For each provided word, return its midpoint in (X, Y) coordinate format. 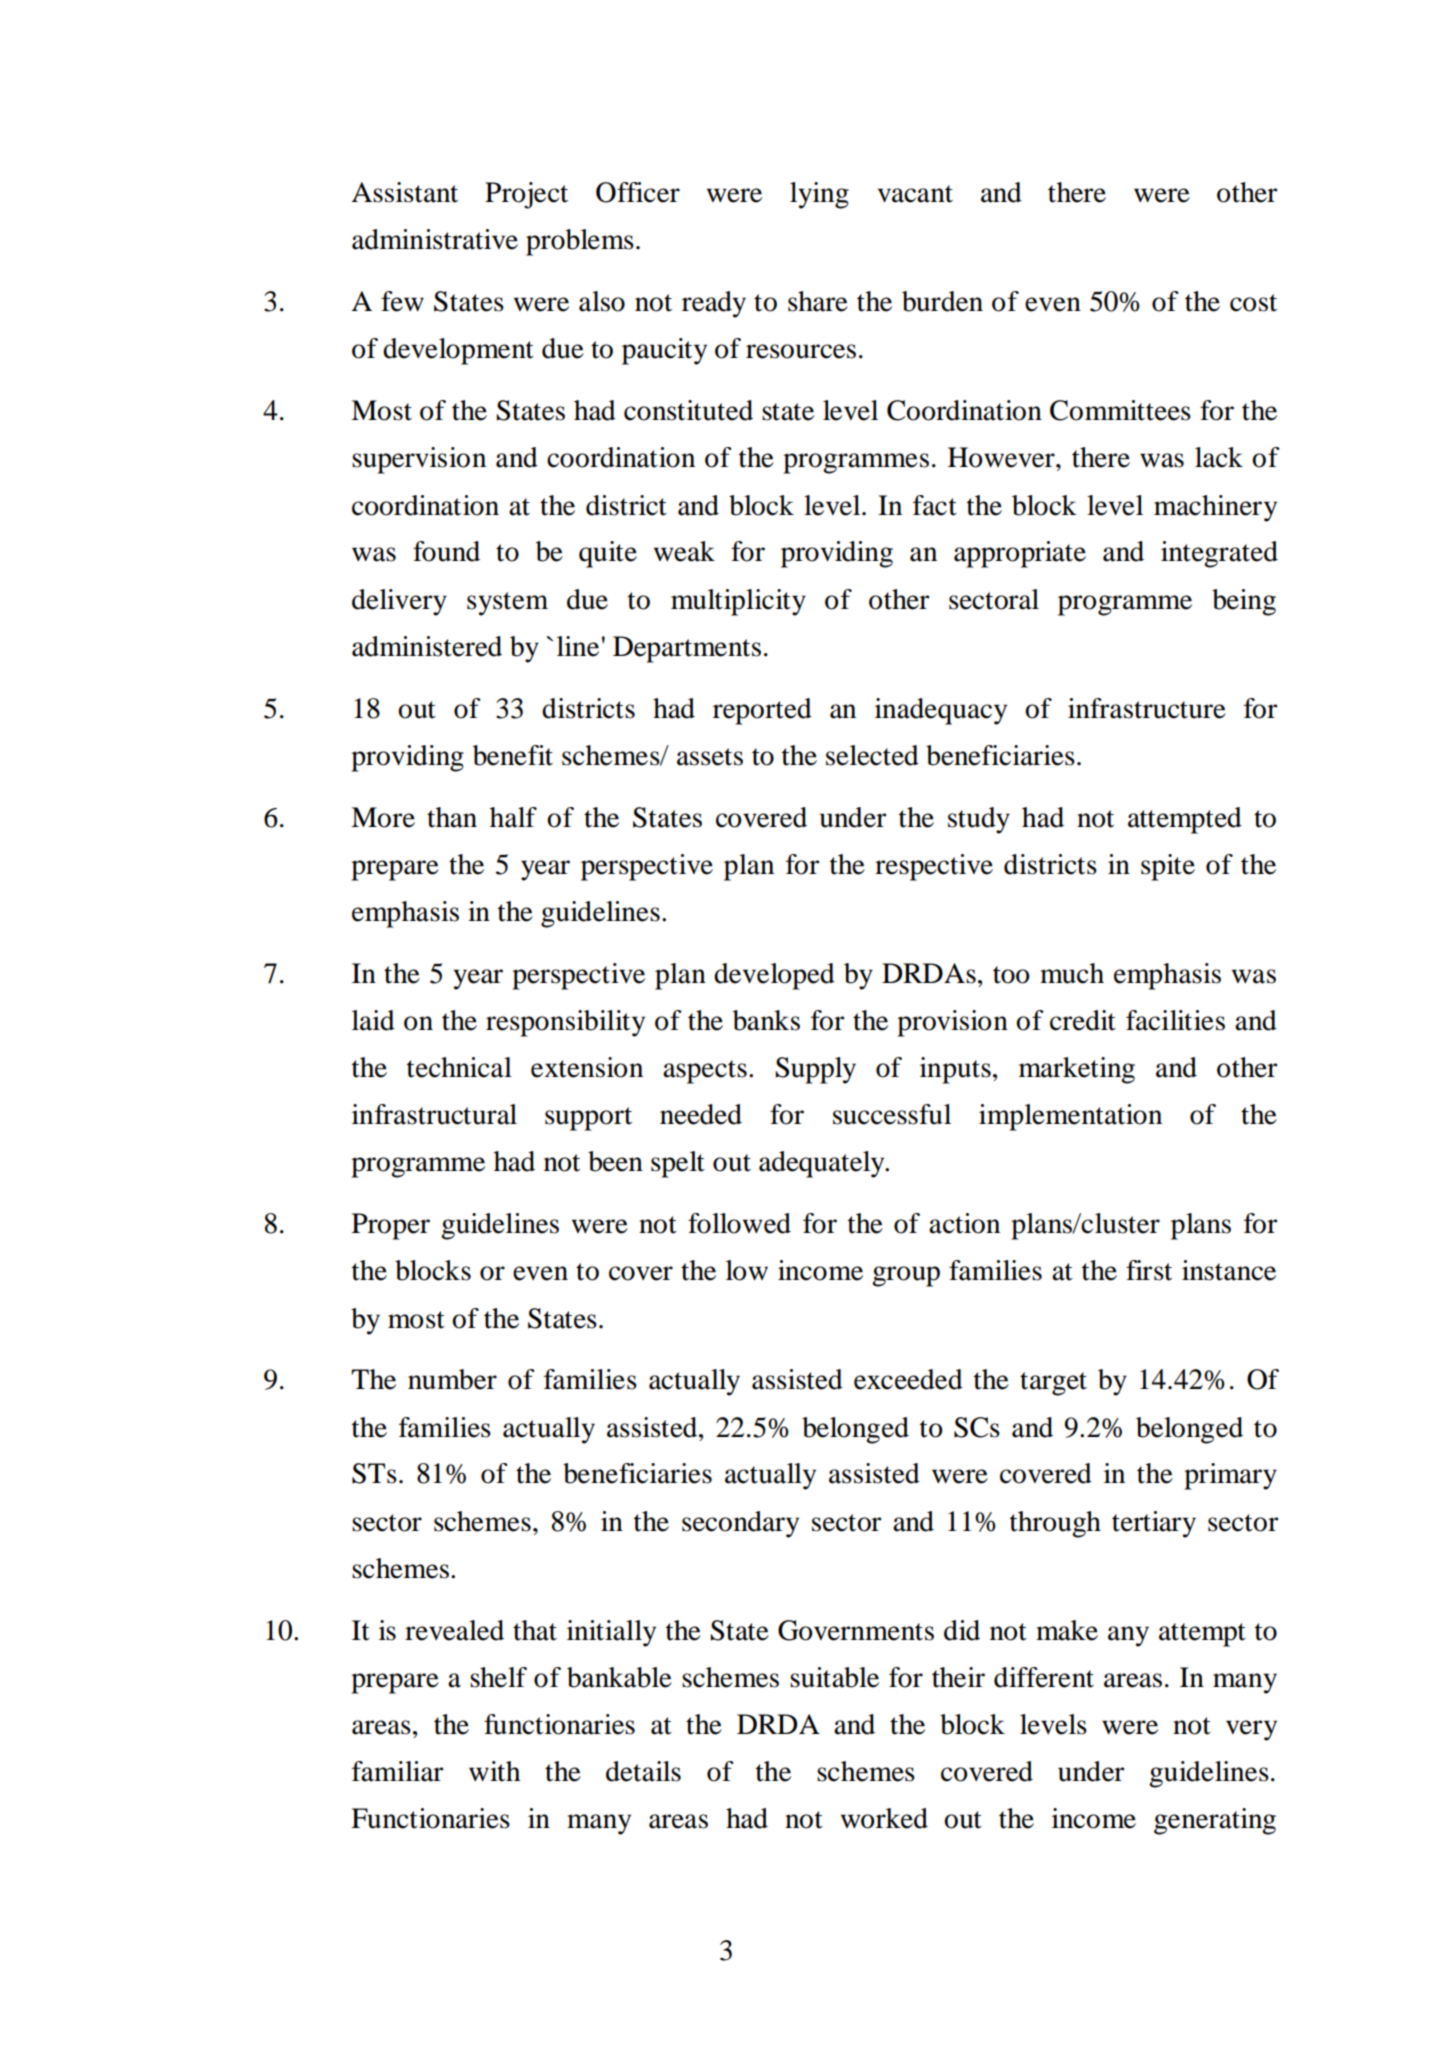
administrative (435, 239)
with (494, 1771)
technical (459, 1067)
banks (766, 1020)
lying (819, 195)
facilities (1175, 1020)
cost (1253, 303)
